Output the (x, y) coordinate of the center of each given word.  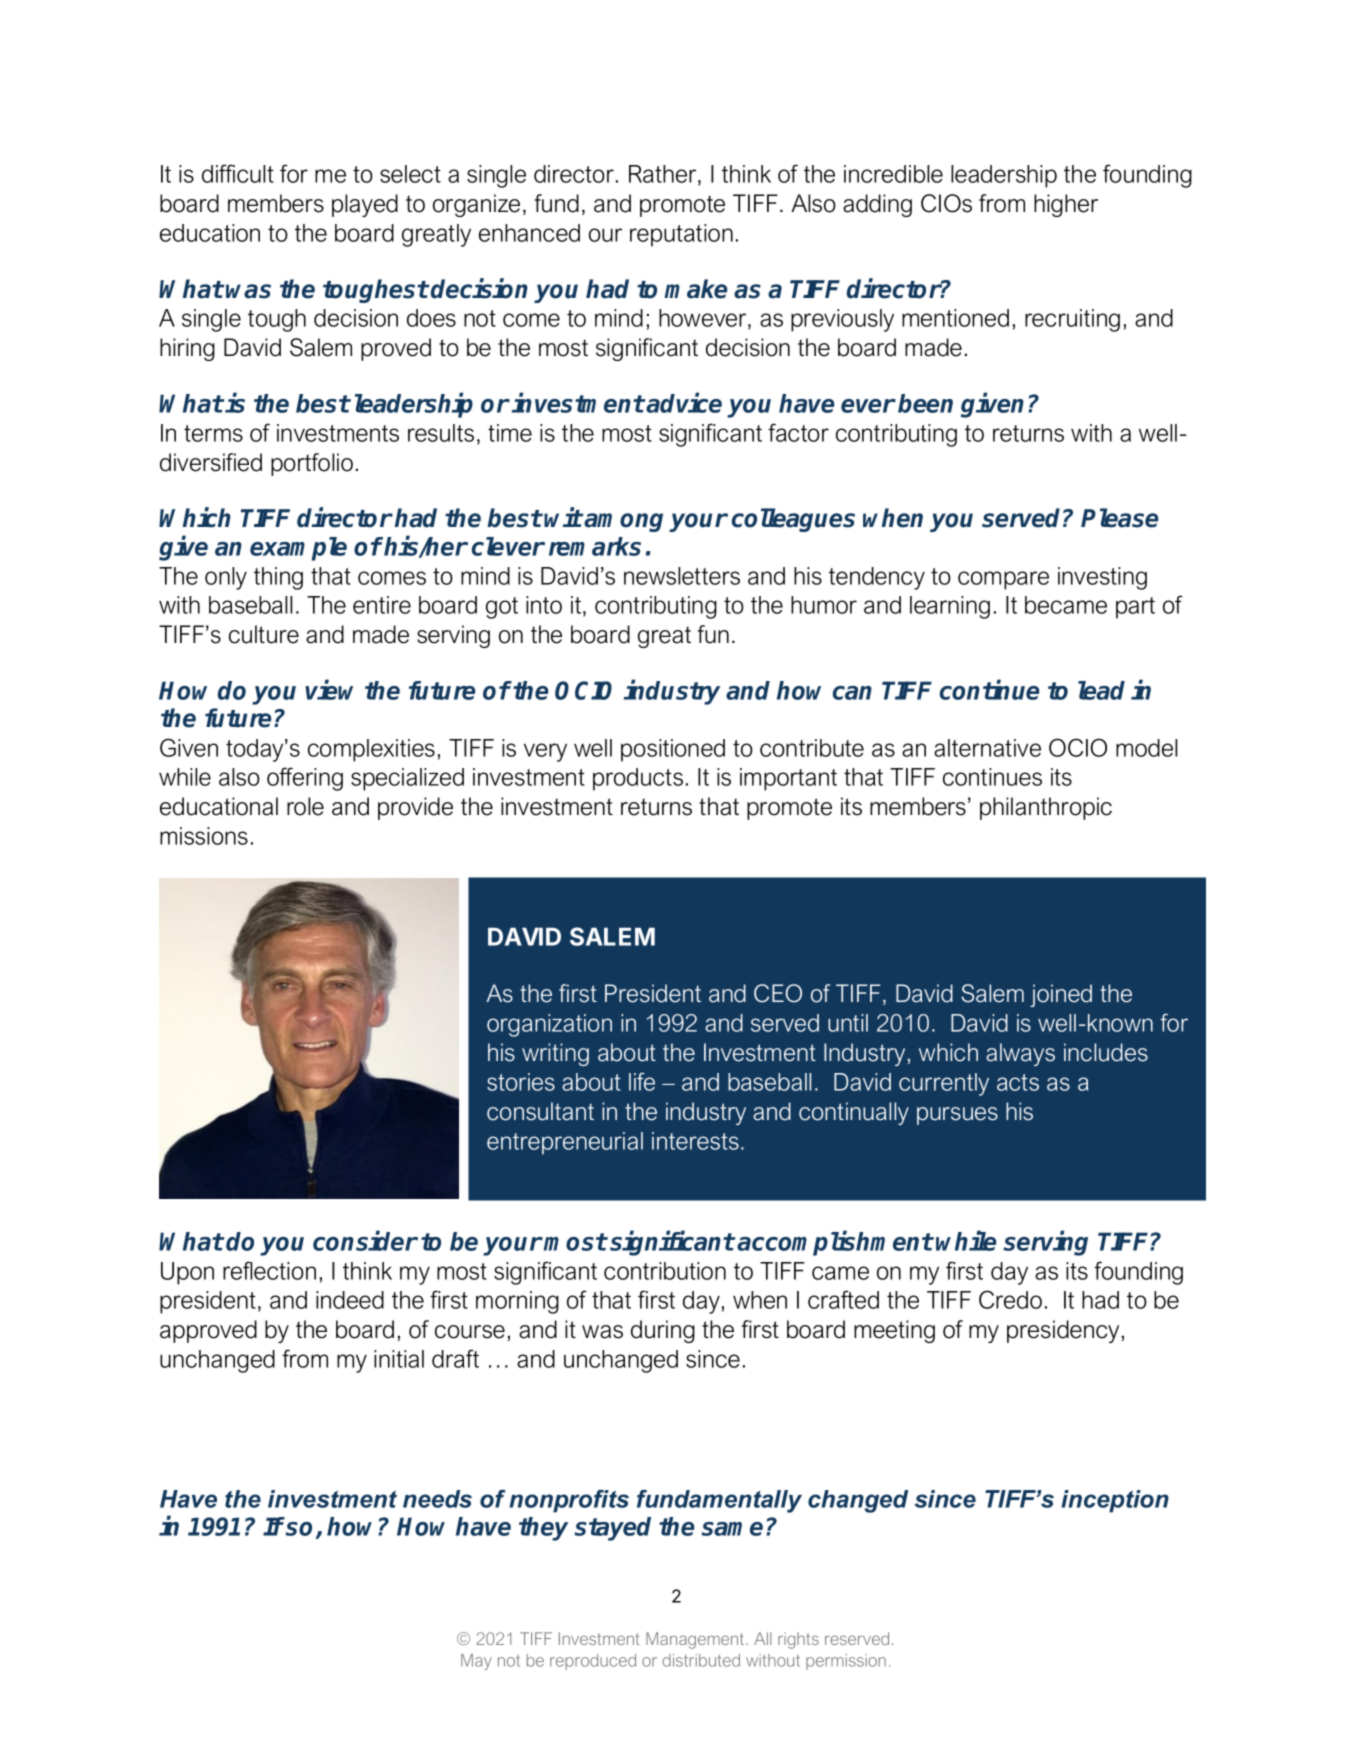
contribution (665, 1271)
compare (1003, 580)
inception (1115, 1501)
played (365, 205)
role (305, 806)
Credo (1010, 1299)
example (298, 549)
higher (1066, 205)
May (476, 1662)
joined (1061, 995)
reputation (681, 235)
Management (696, 1640)
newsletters (682, 576)
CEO (778, 993)
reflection (269, 1270)
